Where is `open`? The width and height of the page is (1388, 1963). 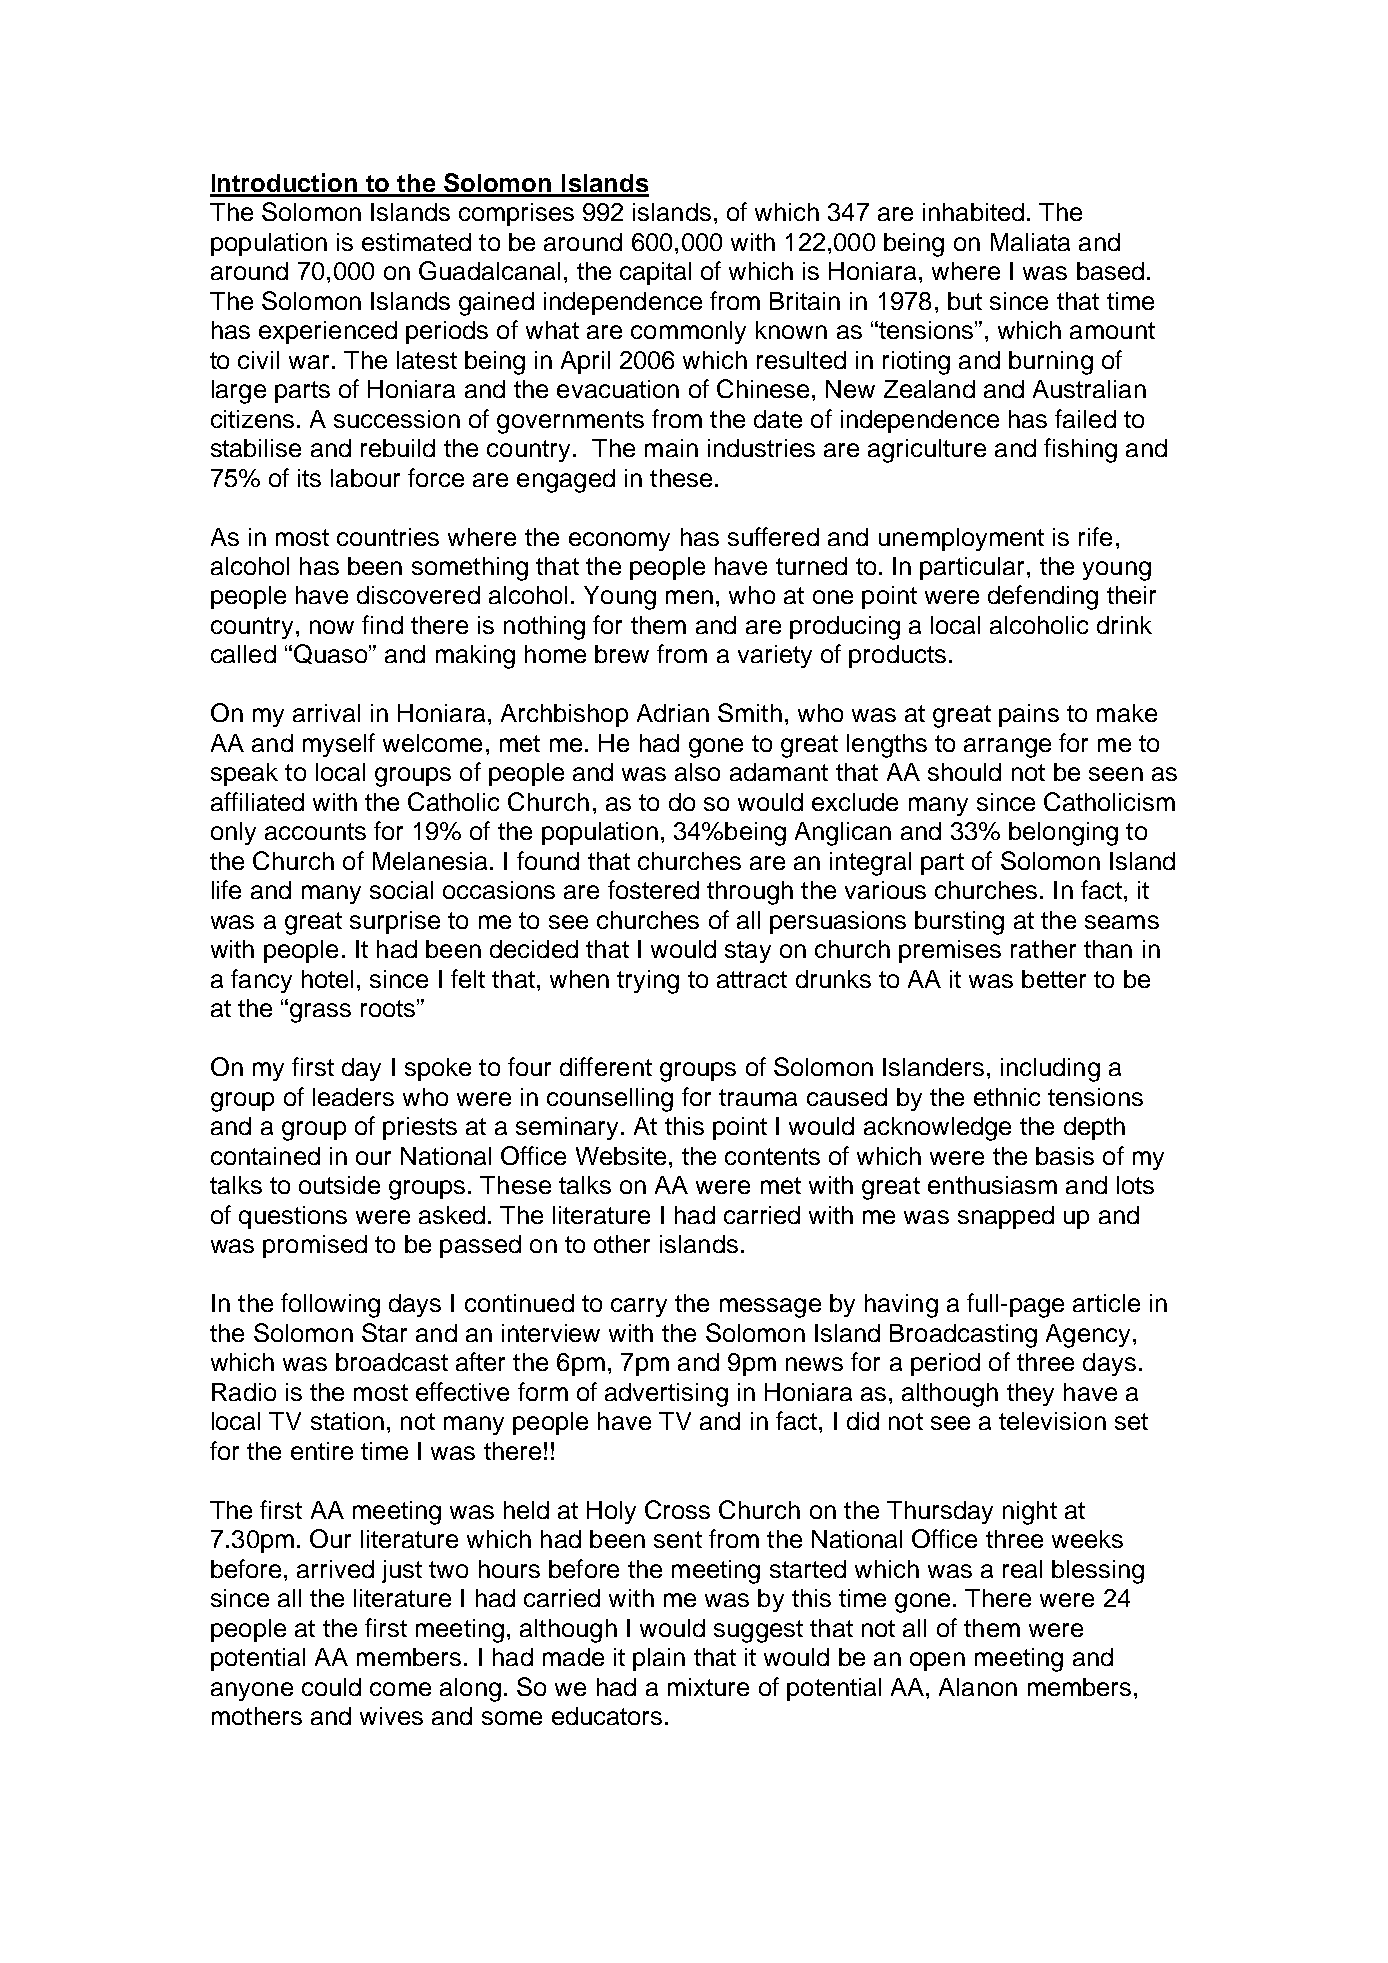
open is located at coordinates (937, 1661).
